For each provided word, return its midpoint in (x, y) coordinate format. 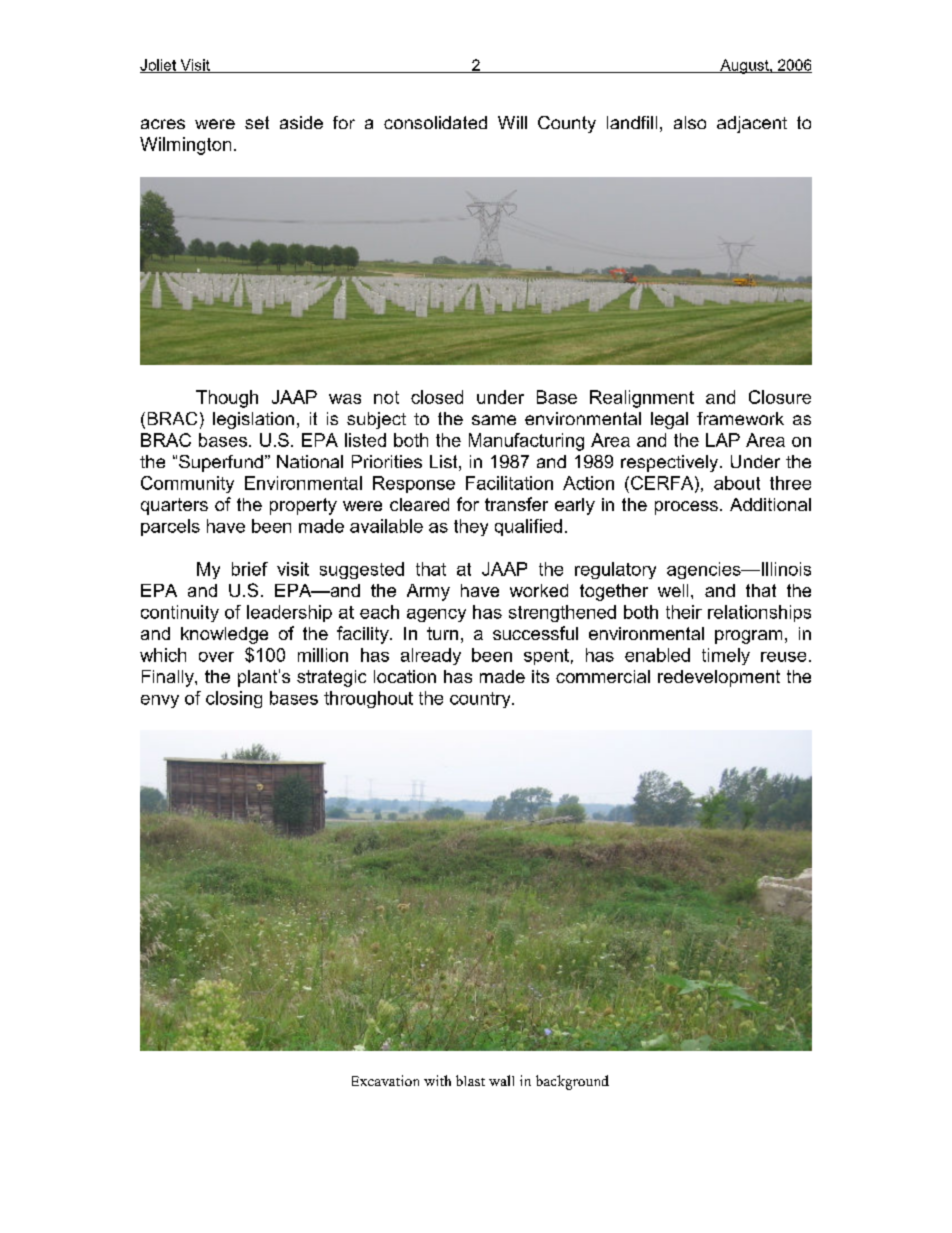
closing (234, 699)
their (684, 612)
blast (470, 1080)
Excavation (385, 1080)
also (690, 122)
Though (227, 399)
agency (436, 615)
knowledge (224, 635)
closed (437, 397)
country (481, 700)
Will (512, 122)
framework (740, 418)
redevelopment (719, 678)
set (257, 122)
